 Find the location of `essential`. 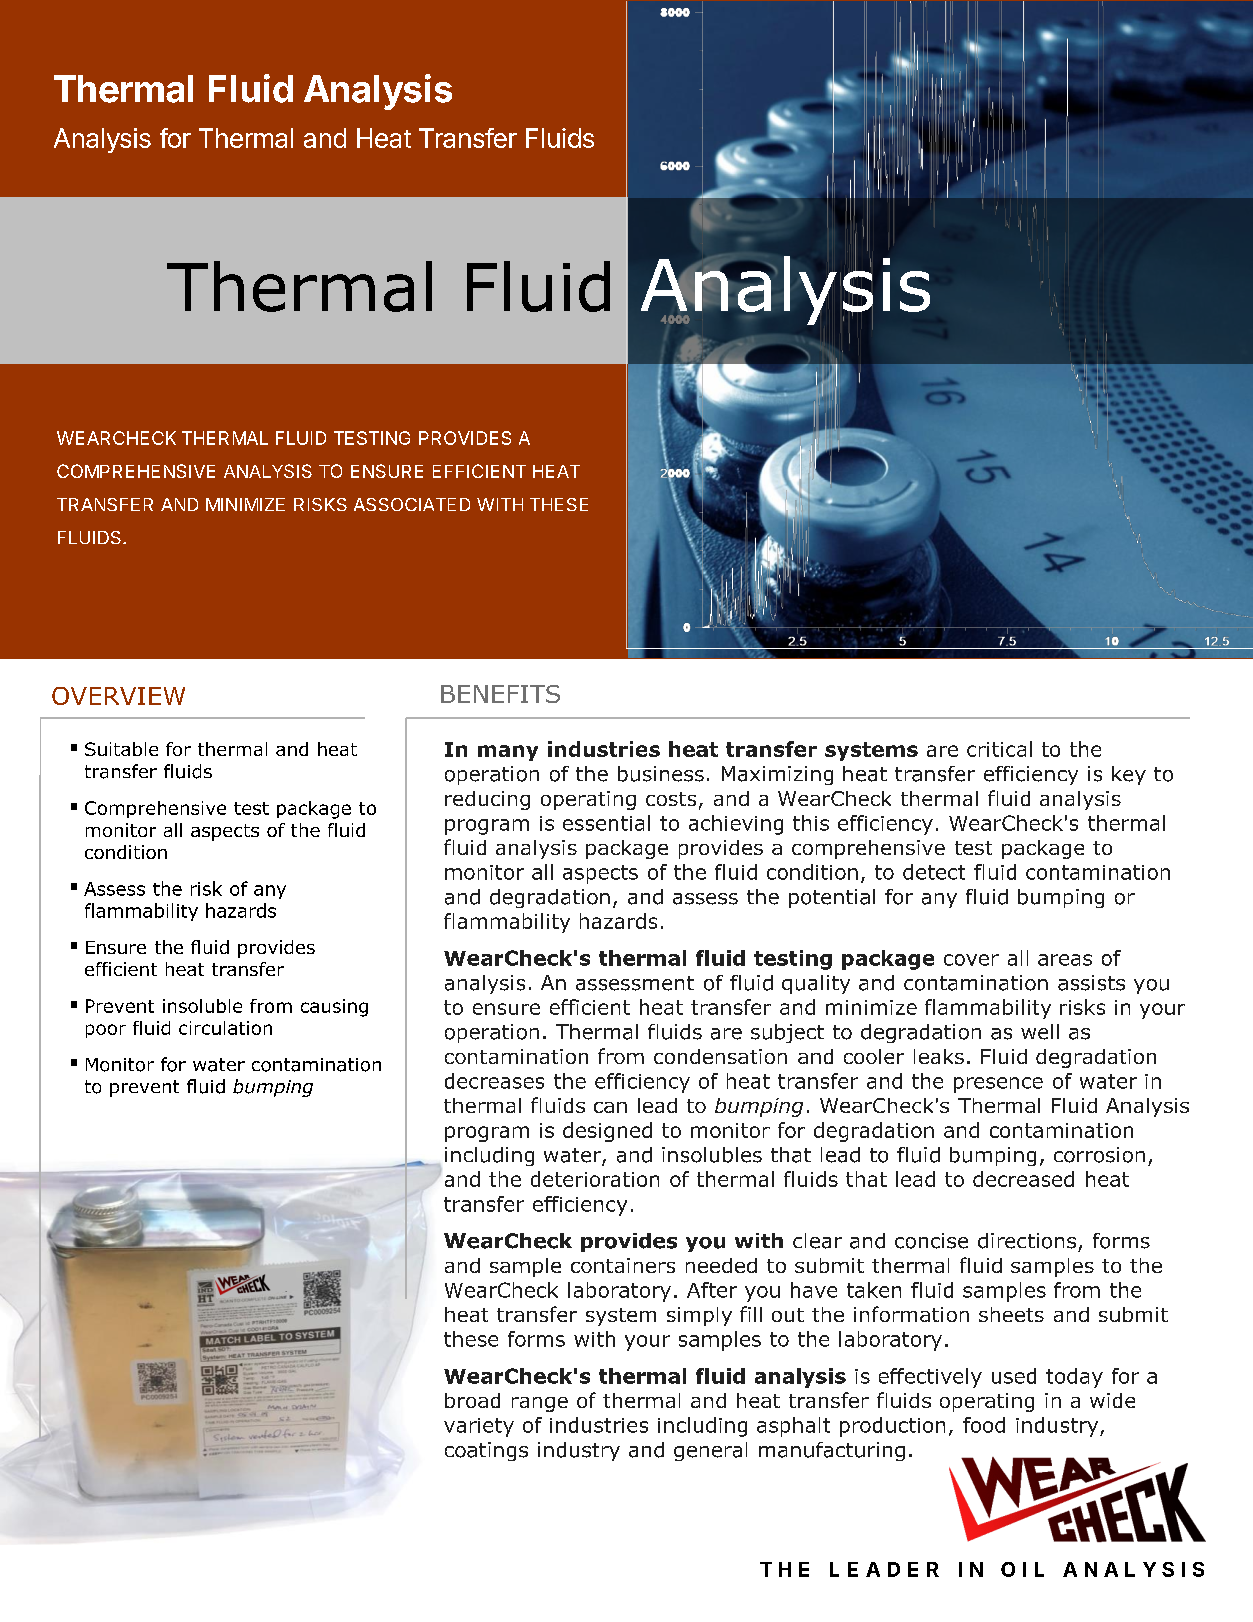

essential is located at coordinates (606, 823).
